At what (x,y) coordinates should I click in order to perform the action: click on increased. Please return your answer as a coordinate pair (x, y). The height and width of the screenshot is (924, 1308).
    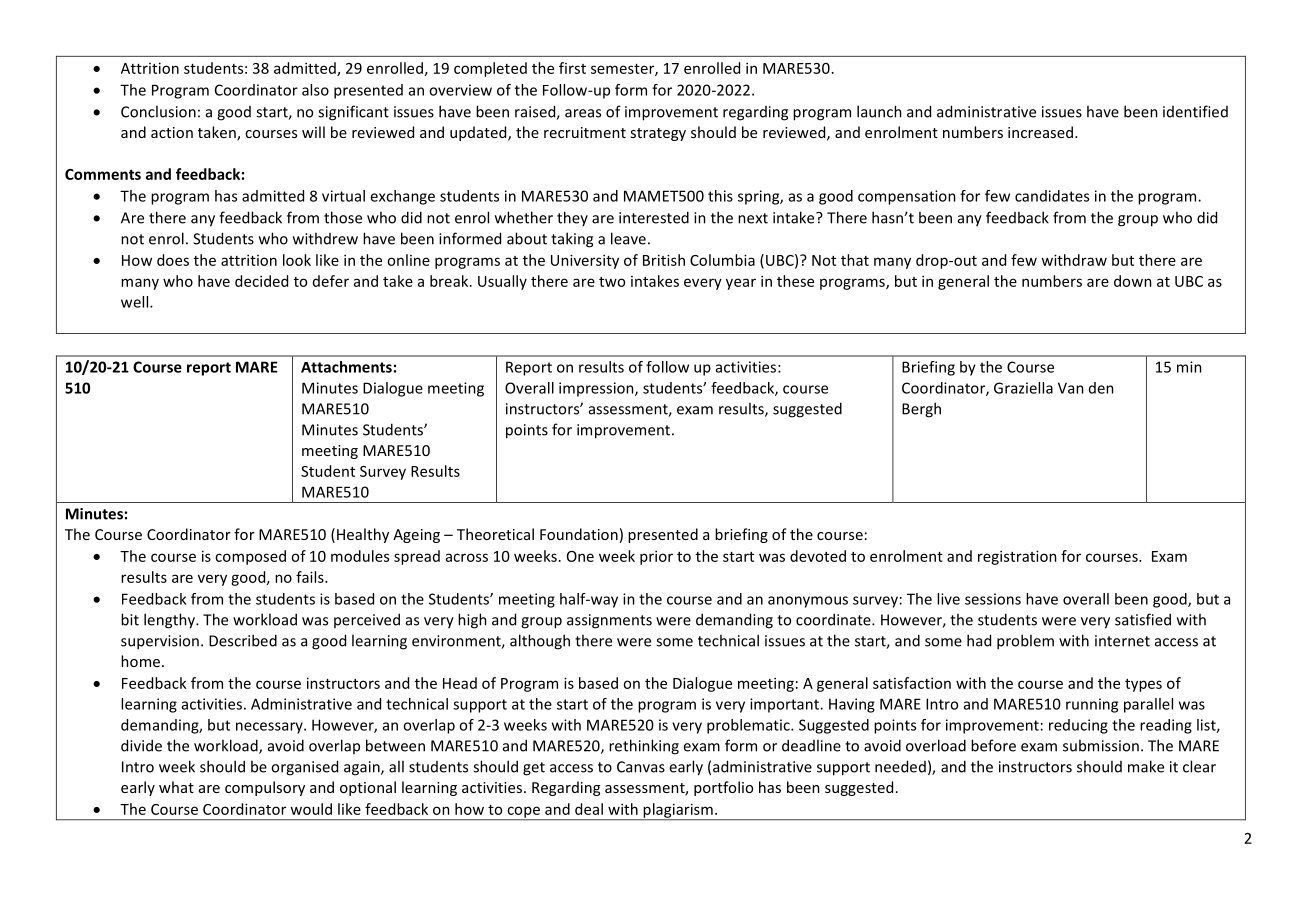
    Looking at the image, I should click on (1040, 132).
